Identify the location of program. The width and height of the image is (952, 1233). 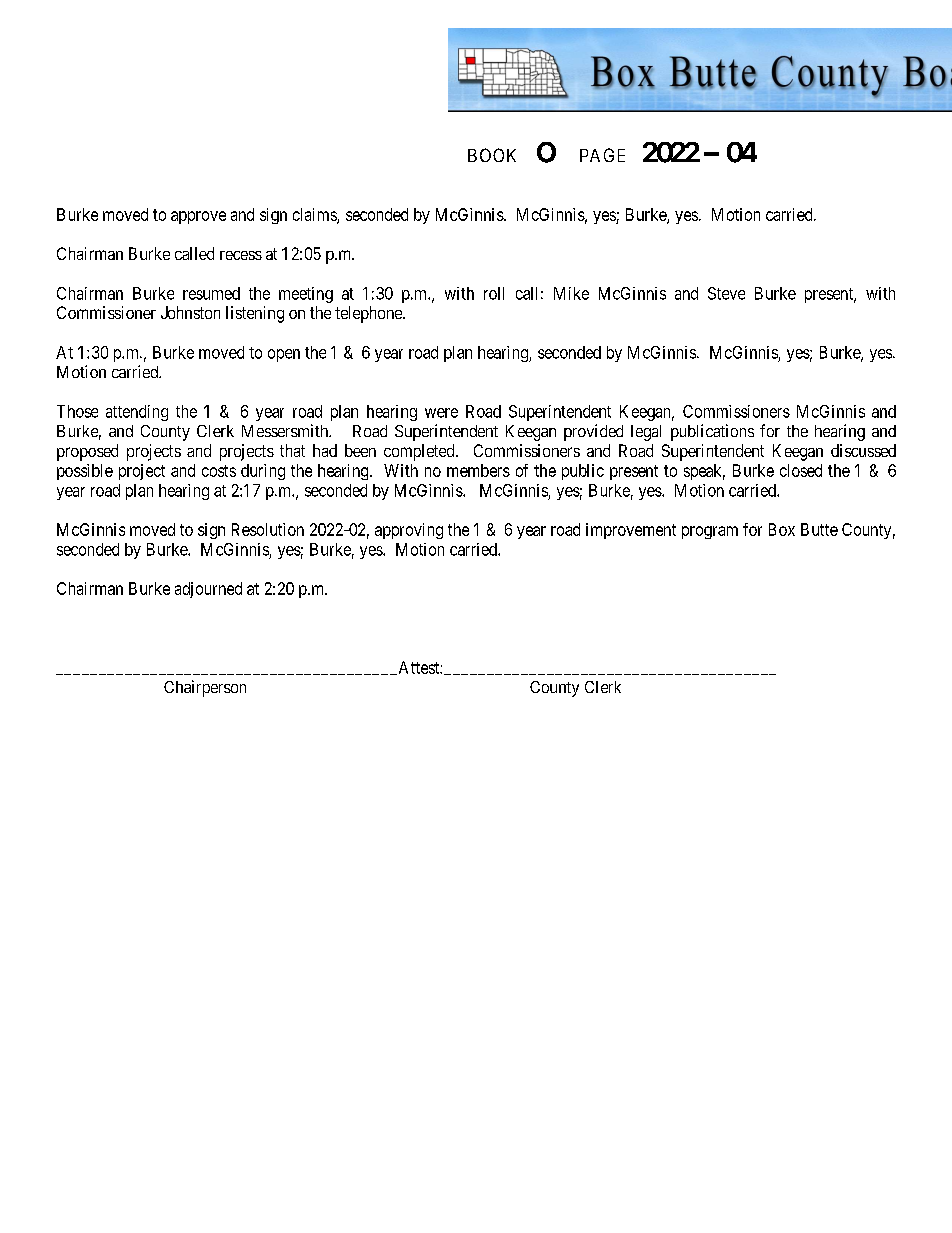
(710, 532).
